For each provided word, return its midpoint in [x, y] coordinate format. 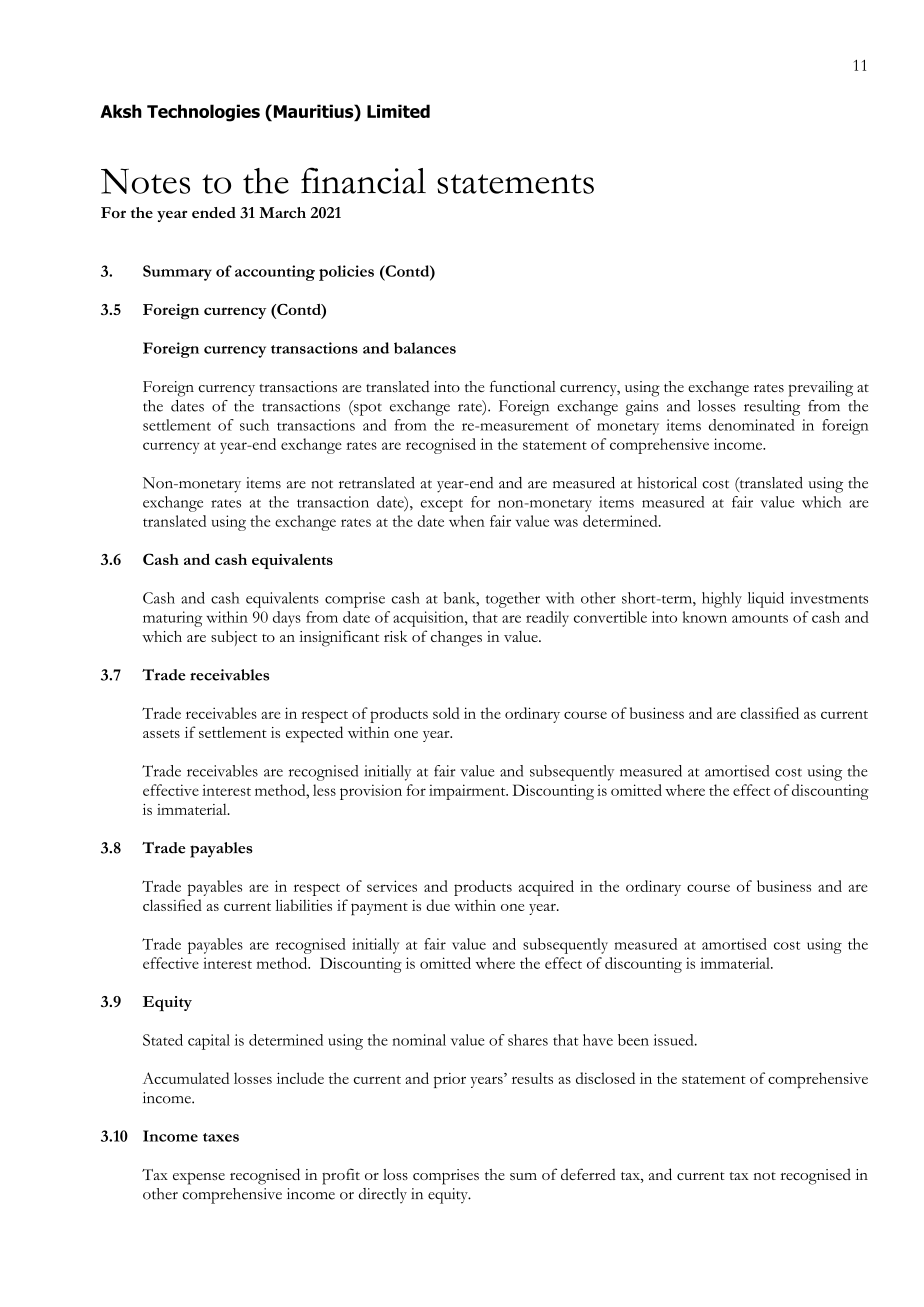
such [254, 425]
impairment [468, 792]
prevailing [821, 389]
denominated [752, 425]
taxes [221, 1137]
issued [674, 1040]
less [324, 790]
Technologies [203, 113]
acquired [546, 888]
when [467, 521]
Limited [398, 111]
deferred [588, 1174]
